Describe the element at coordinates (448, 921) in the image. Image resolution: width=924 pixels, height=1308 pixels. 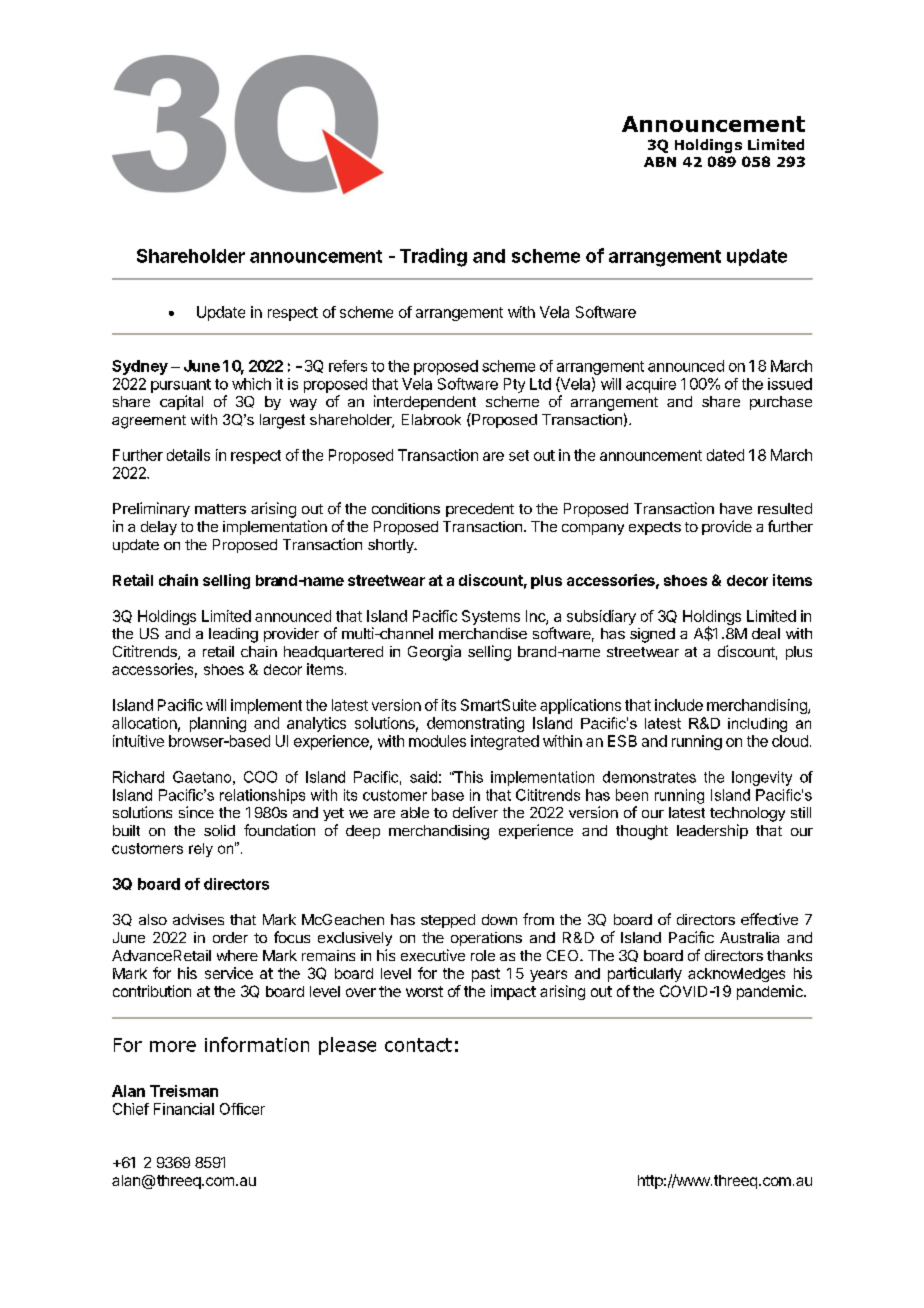
I see `stepped` at that location.
